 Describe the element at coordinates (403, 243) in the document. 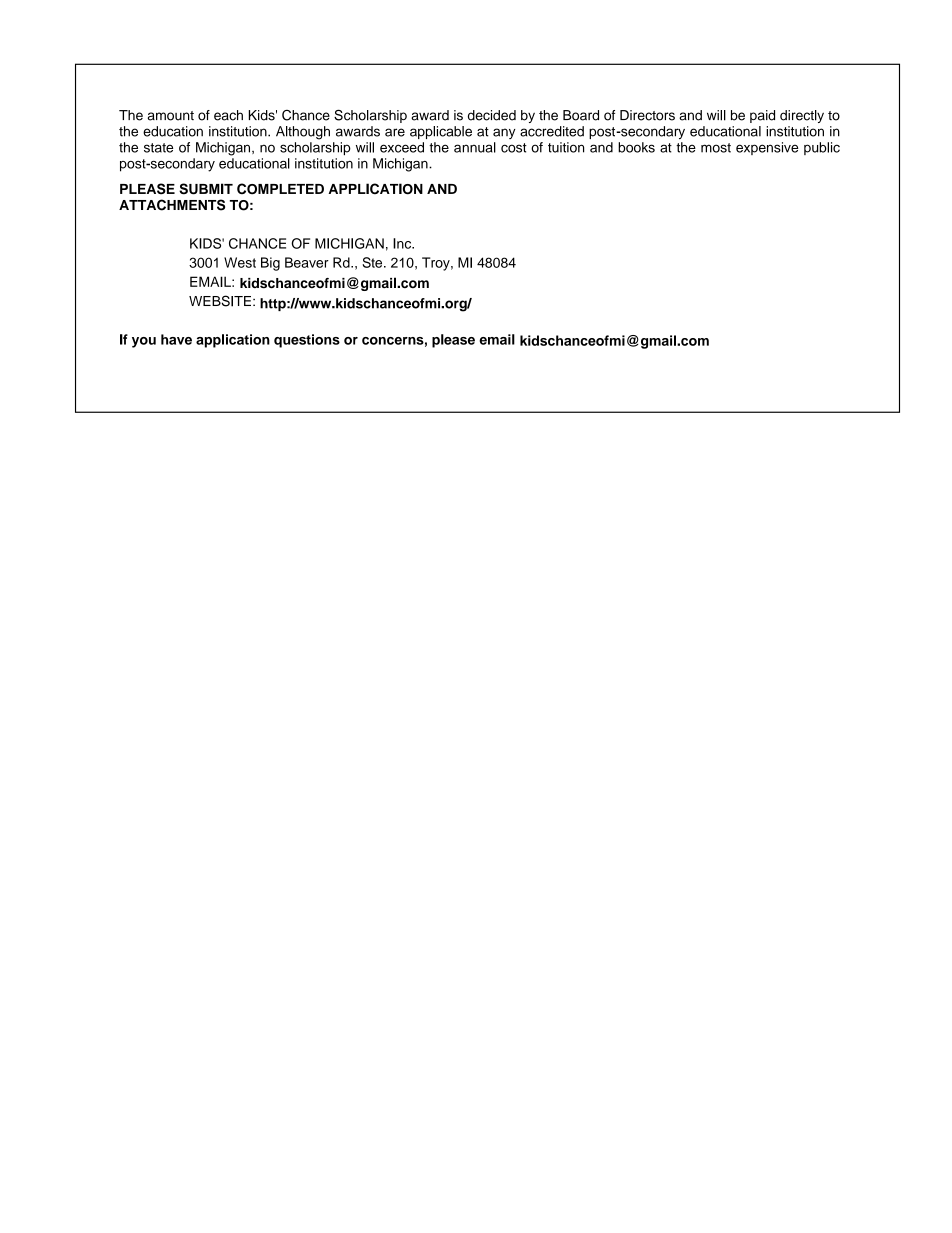

I see `Inc` at that location.
